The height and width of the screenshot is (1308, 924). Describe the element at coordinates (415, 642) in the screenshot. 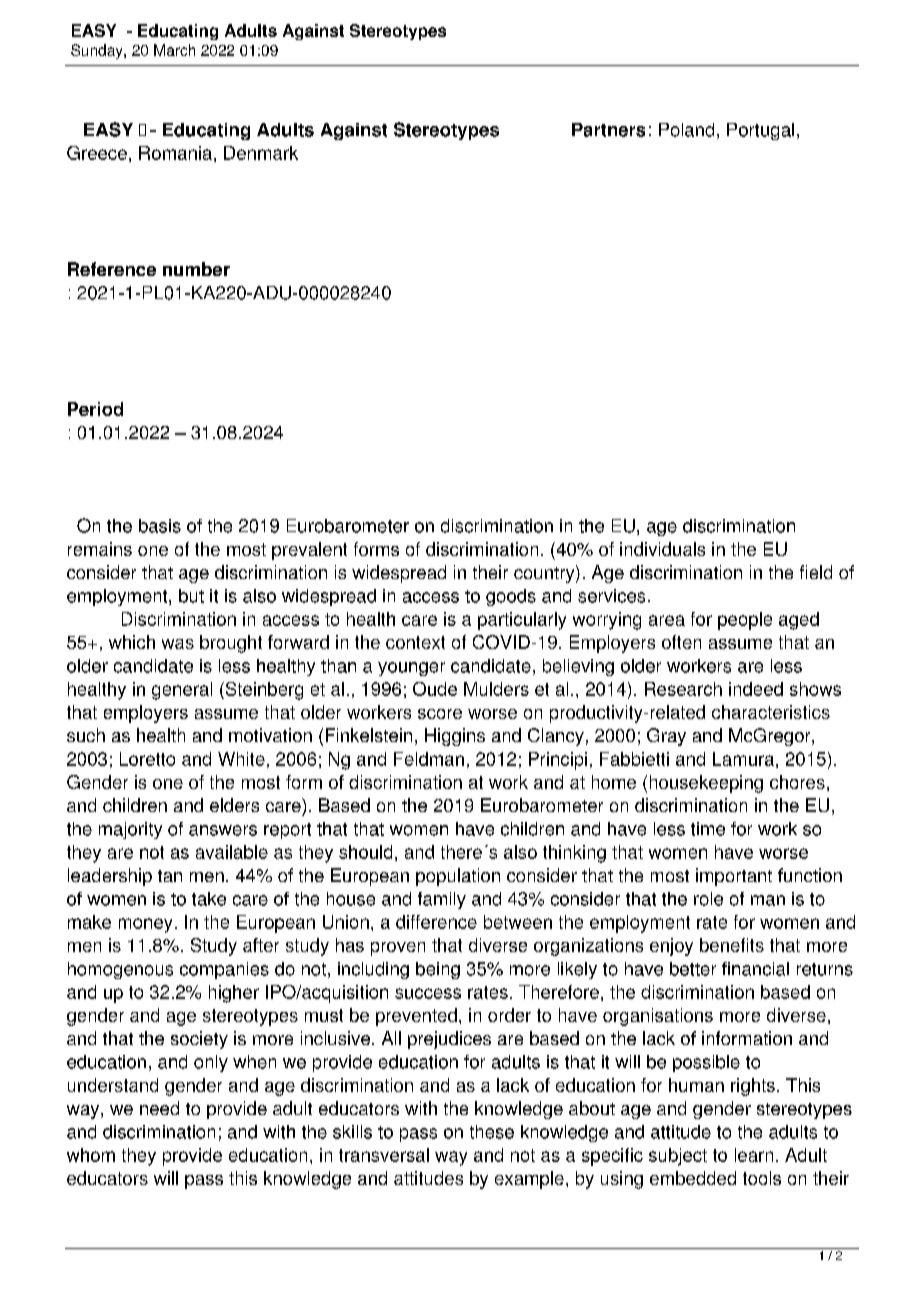

I see `context` at that location.
